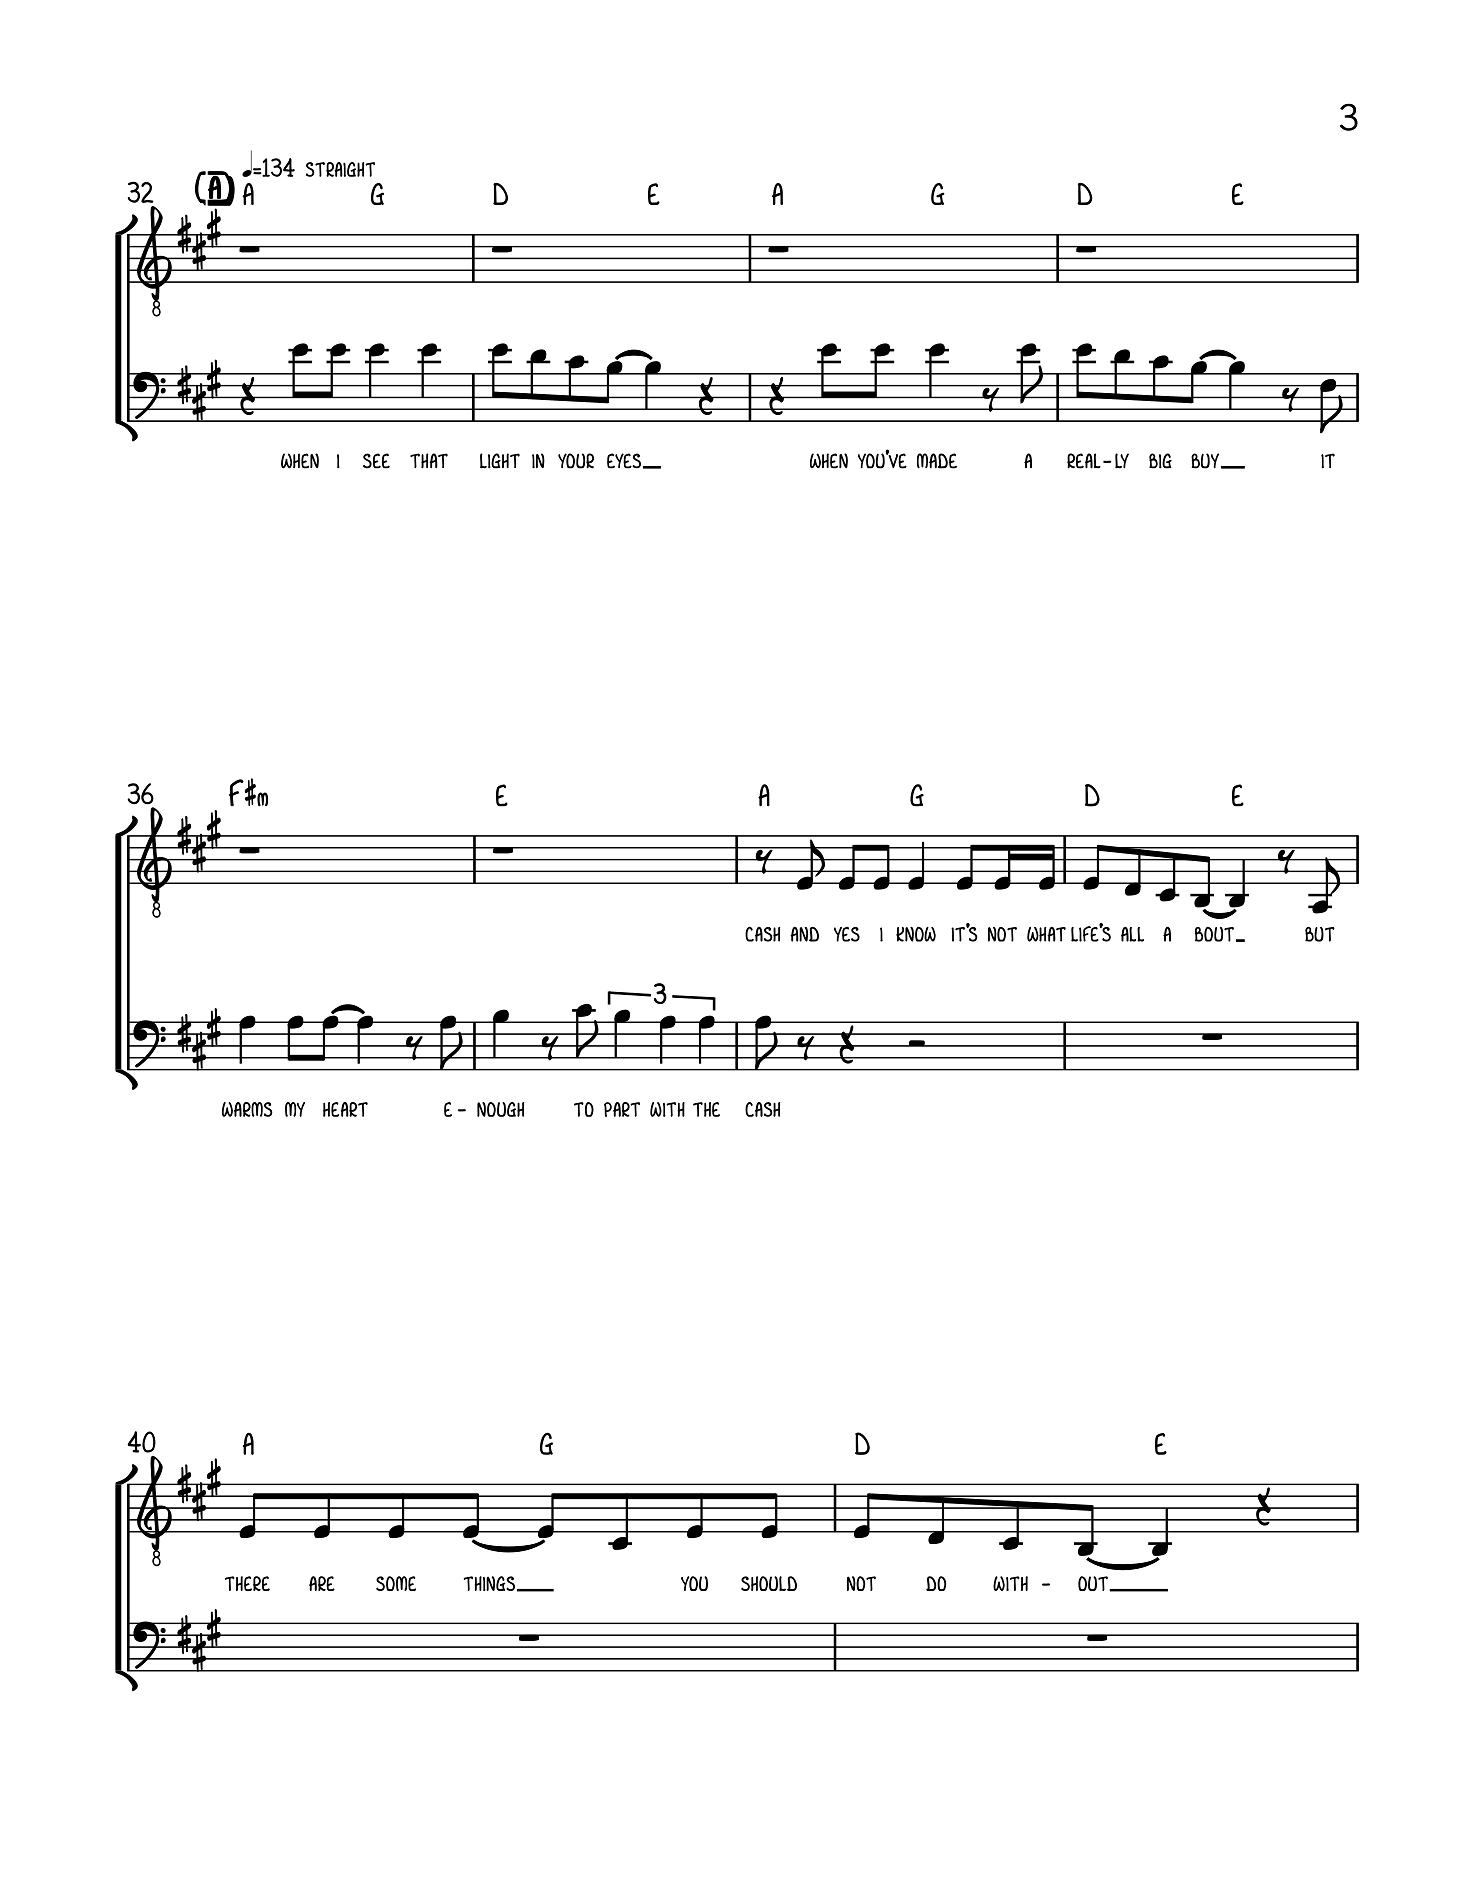  I want to click on made, so click(937, 461).
